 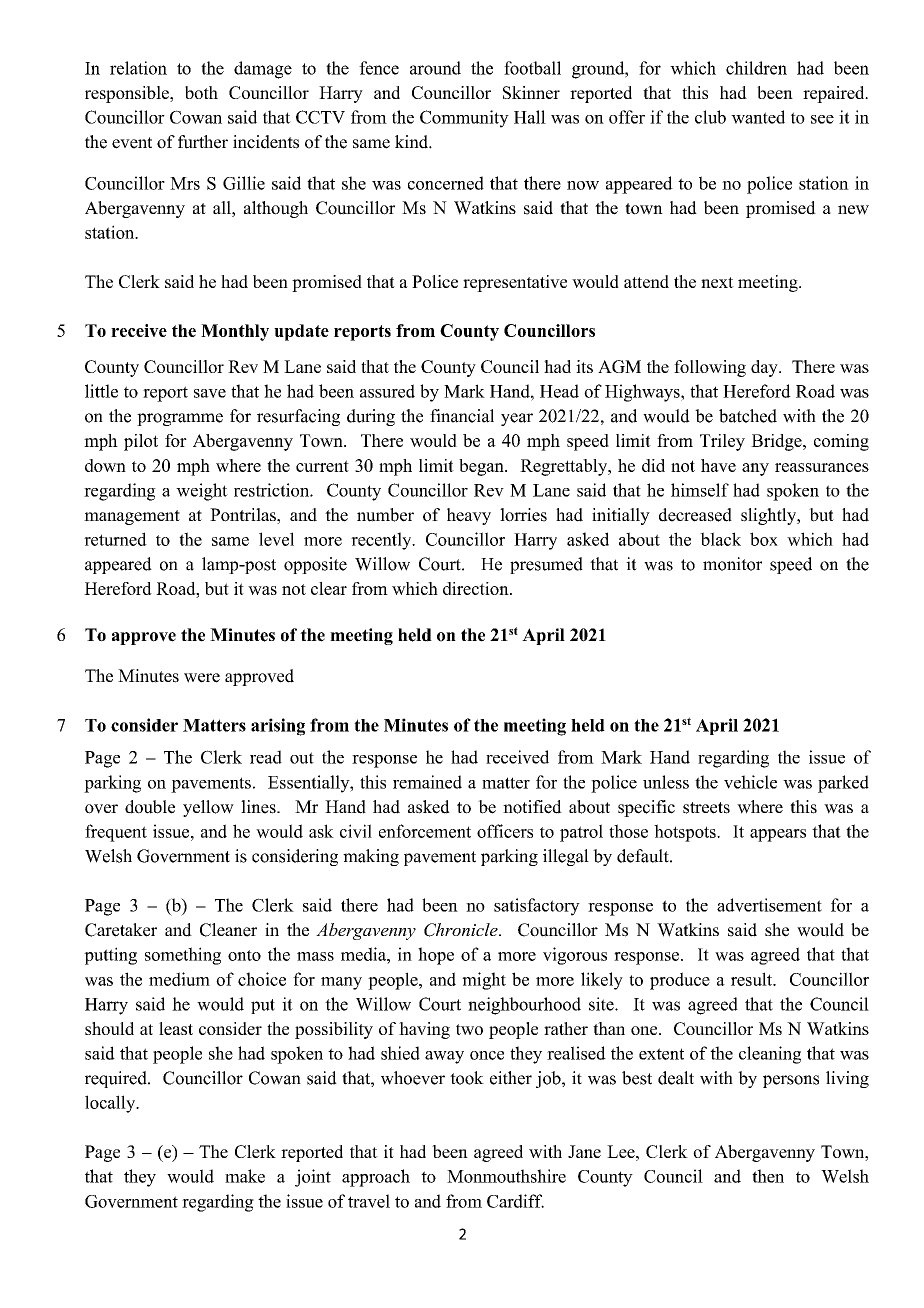 What do you see at coordinates (515, 1201) in the image?
I see `Cardiff` at bounding box center [515, 1201].
